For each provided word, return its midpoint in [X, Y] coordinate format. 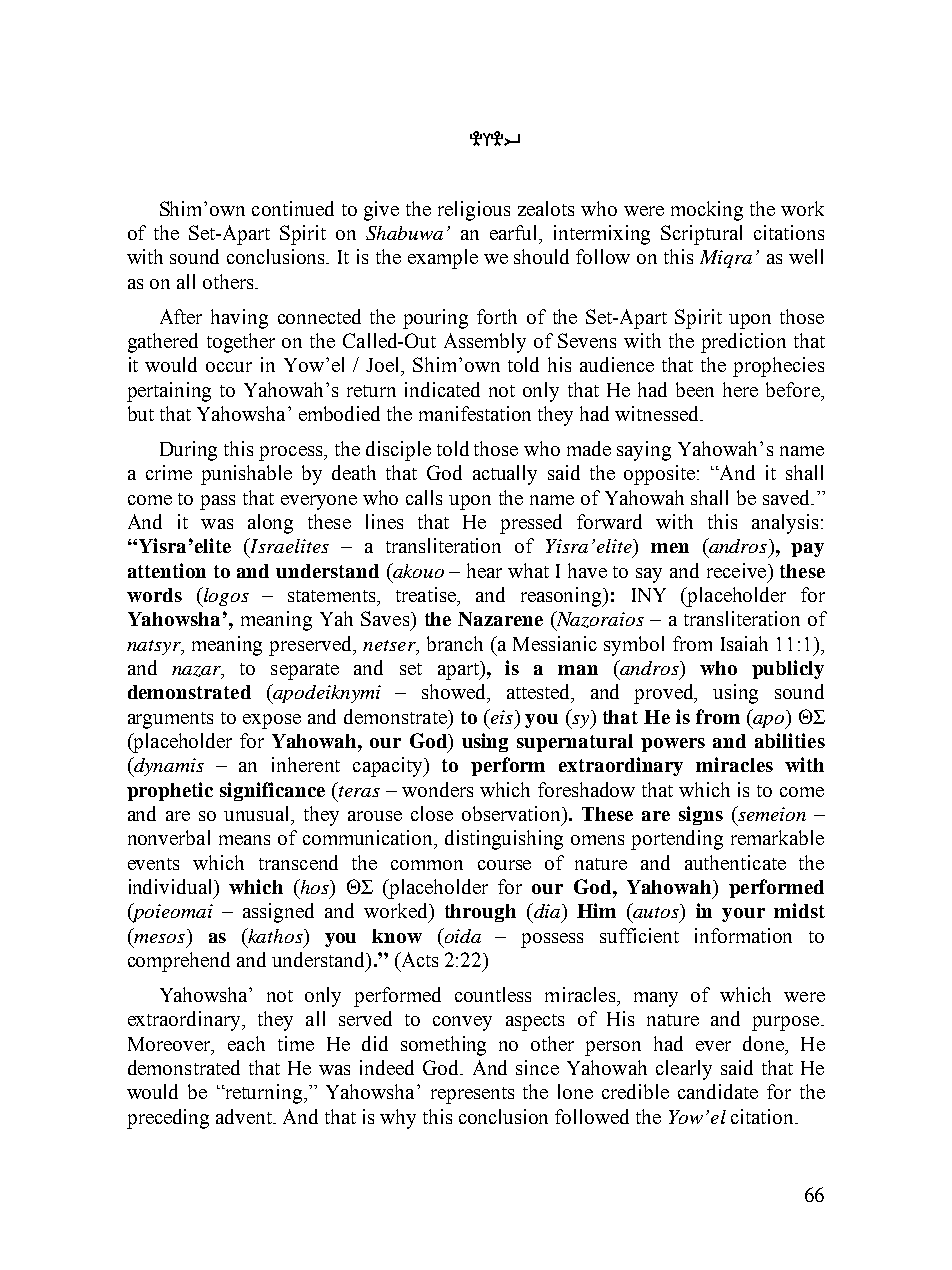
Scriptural [701, 235]
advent [245, 1116]
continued [293, 208]
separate [305, 671]
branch [455, 643]
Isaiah [744, 643]
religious [474, 211]
